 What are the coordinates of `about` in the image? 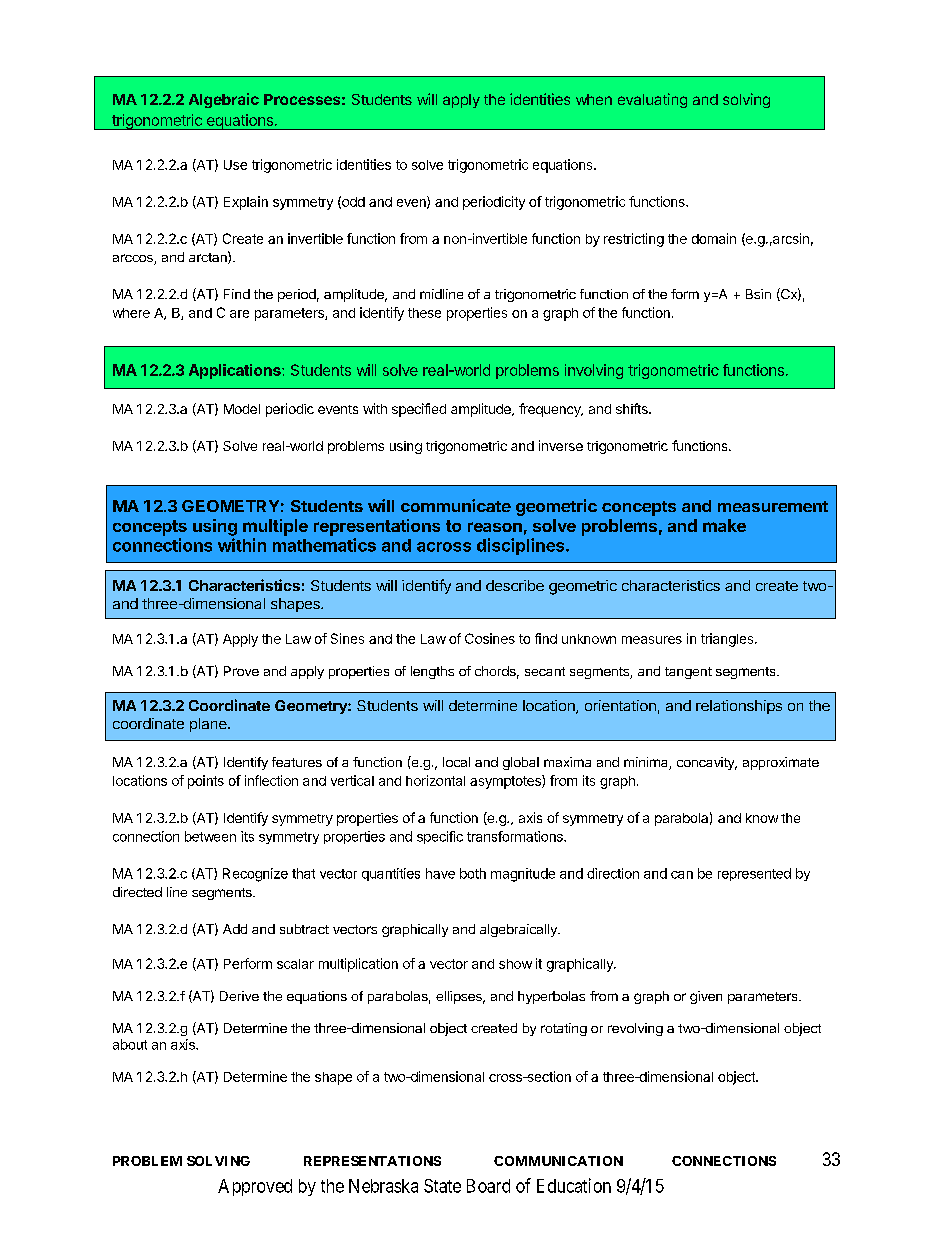 It's located at (130, 1044).
